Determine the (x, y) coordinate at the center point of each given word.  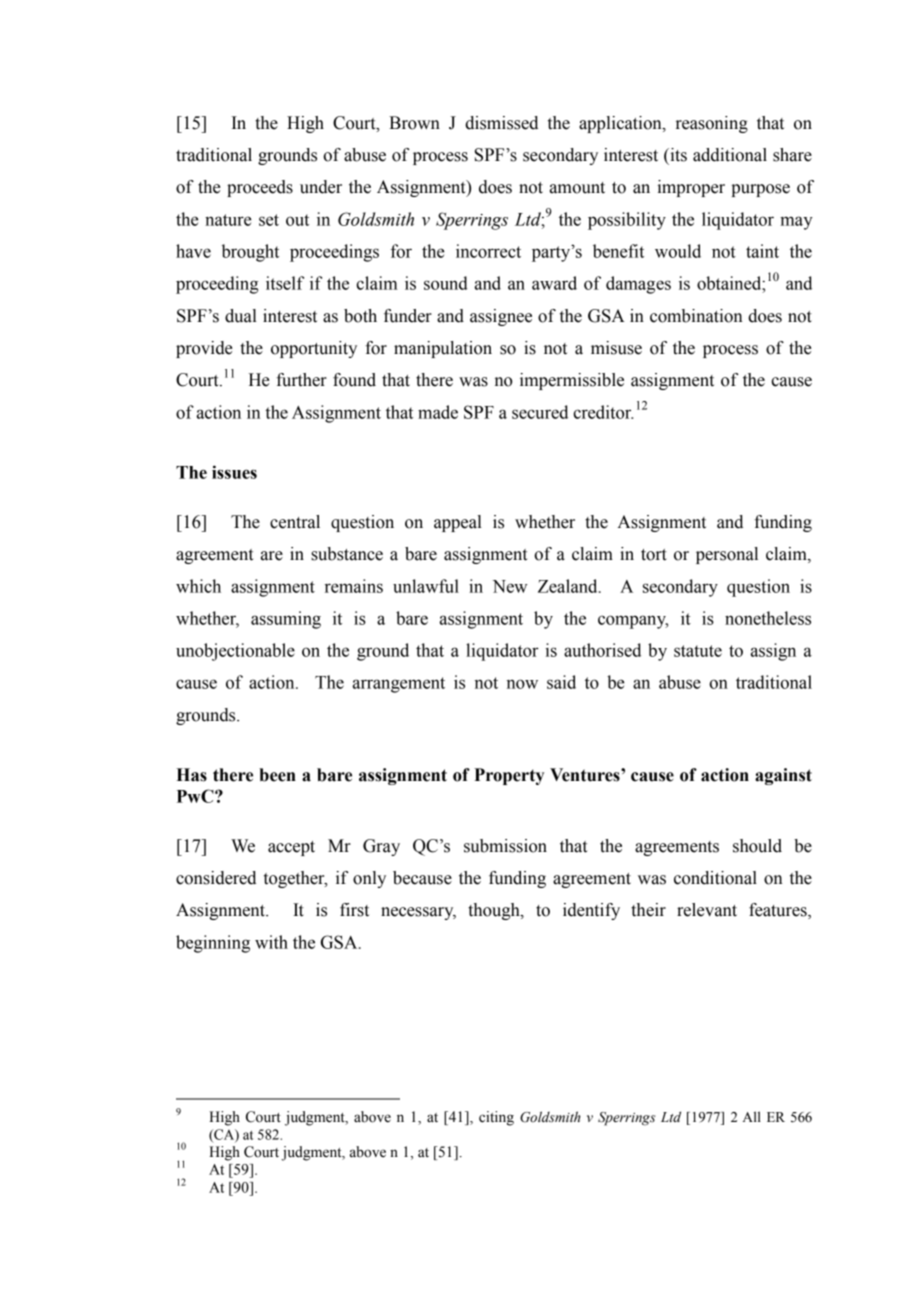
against (783, 776)
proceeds (260, 188)
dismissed (501, 123)
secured (540, 412)
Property (509, 776)
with (271, 942)
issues (234, 472)
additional (730, 155)
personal (727, 555)
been (277, 775)
